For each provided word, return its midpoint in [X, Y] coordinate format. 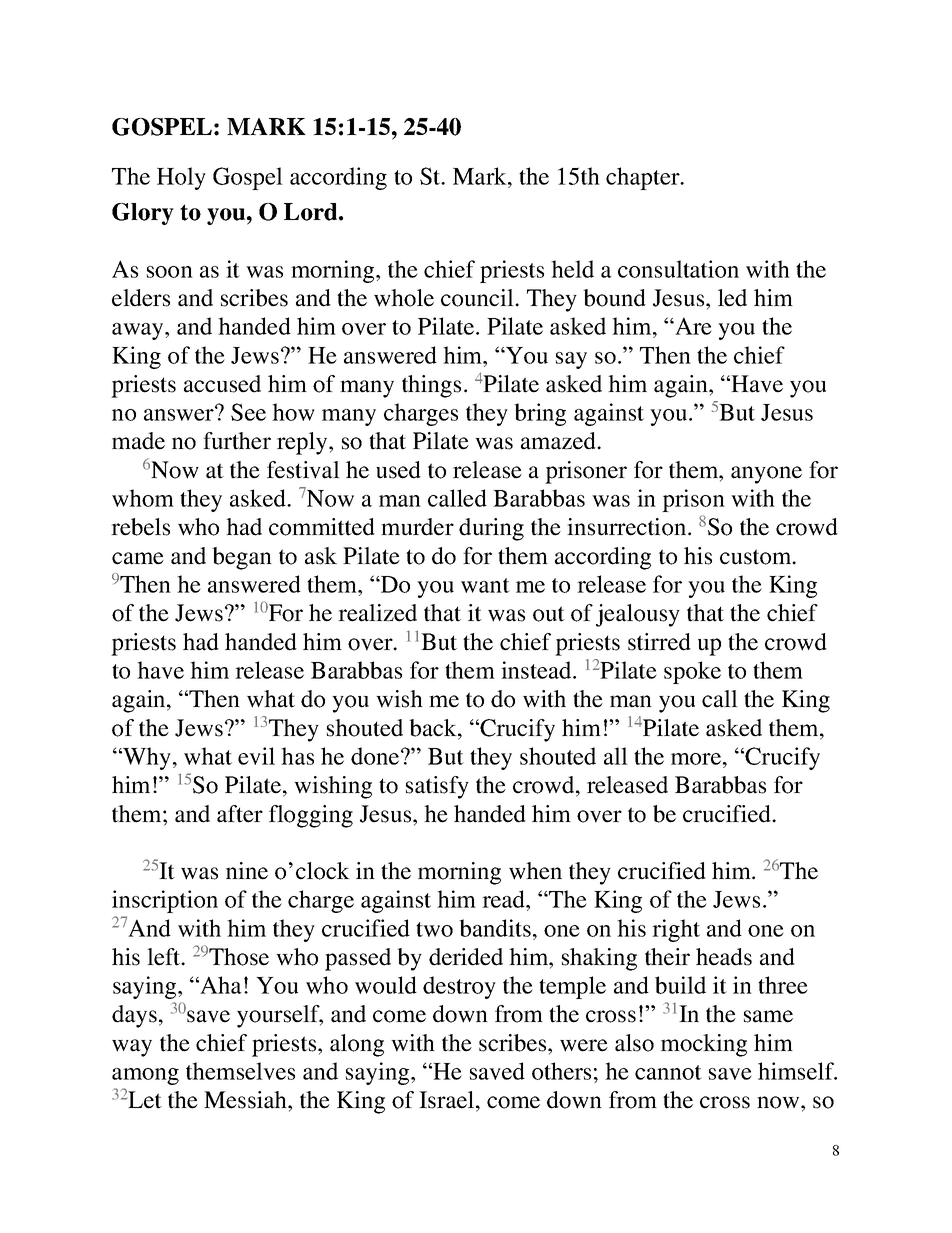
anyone [766, 475]
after [240, 814]
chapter [644, 178]
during [491, 529]
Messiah [246, 1100]
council [478, 298]
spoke [692, 672]
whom [143, 498]
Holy [181, 178]
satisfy [437, 787]
